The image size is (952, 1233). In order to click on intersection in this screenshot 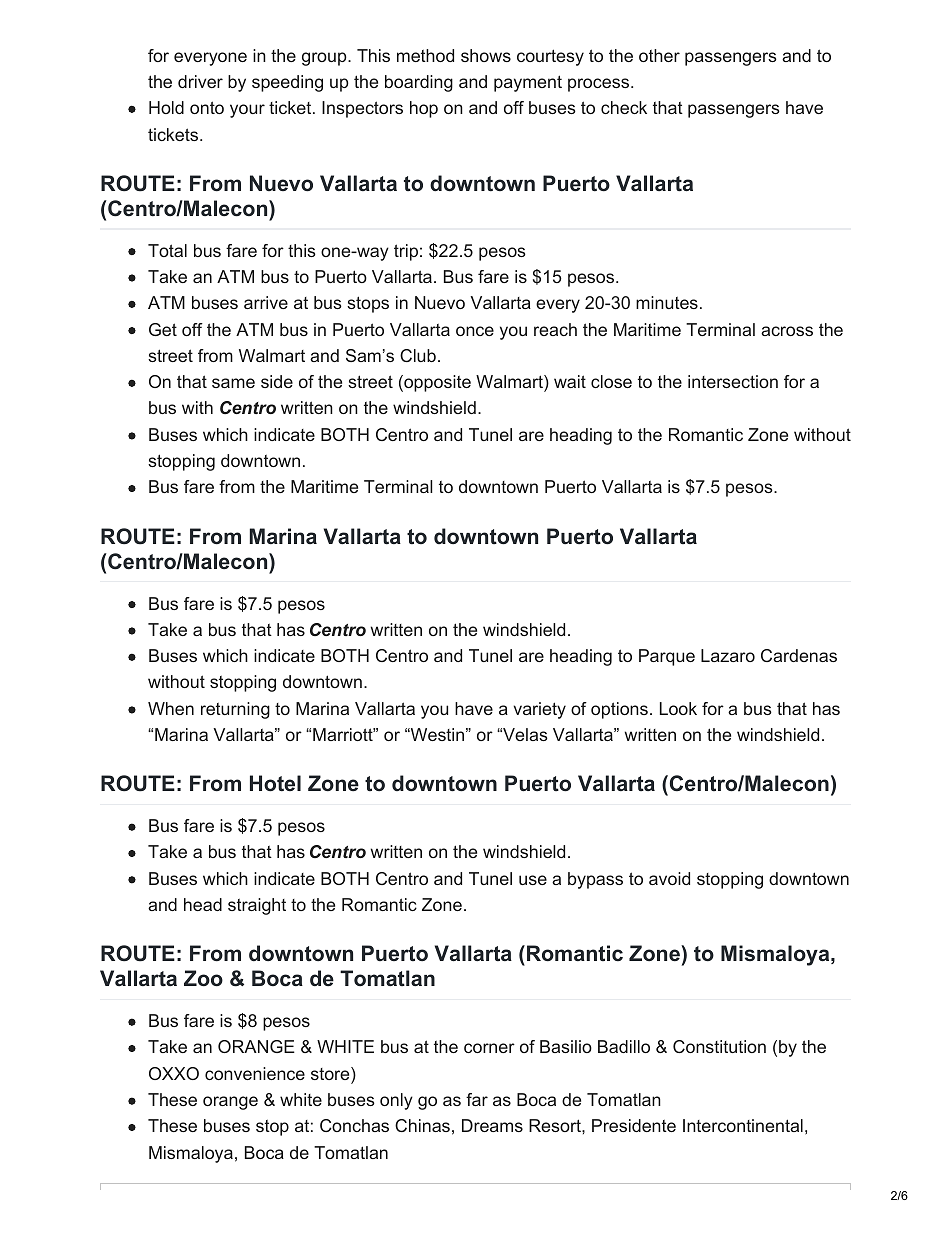, I will do `click(733, 381)`.
